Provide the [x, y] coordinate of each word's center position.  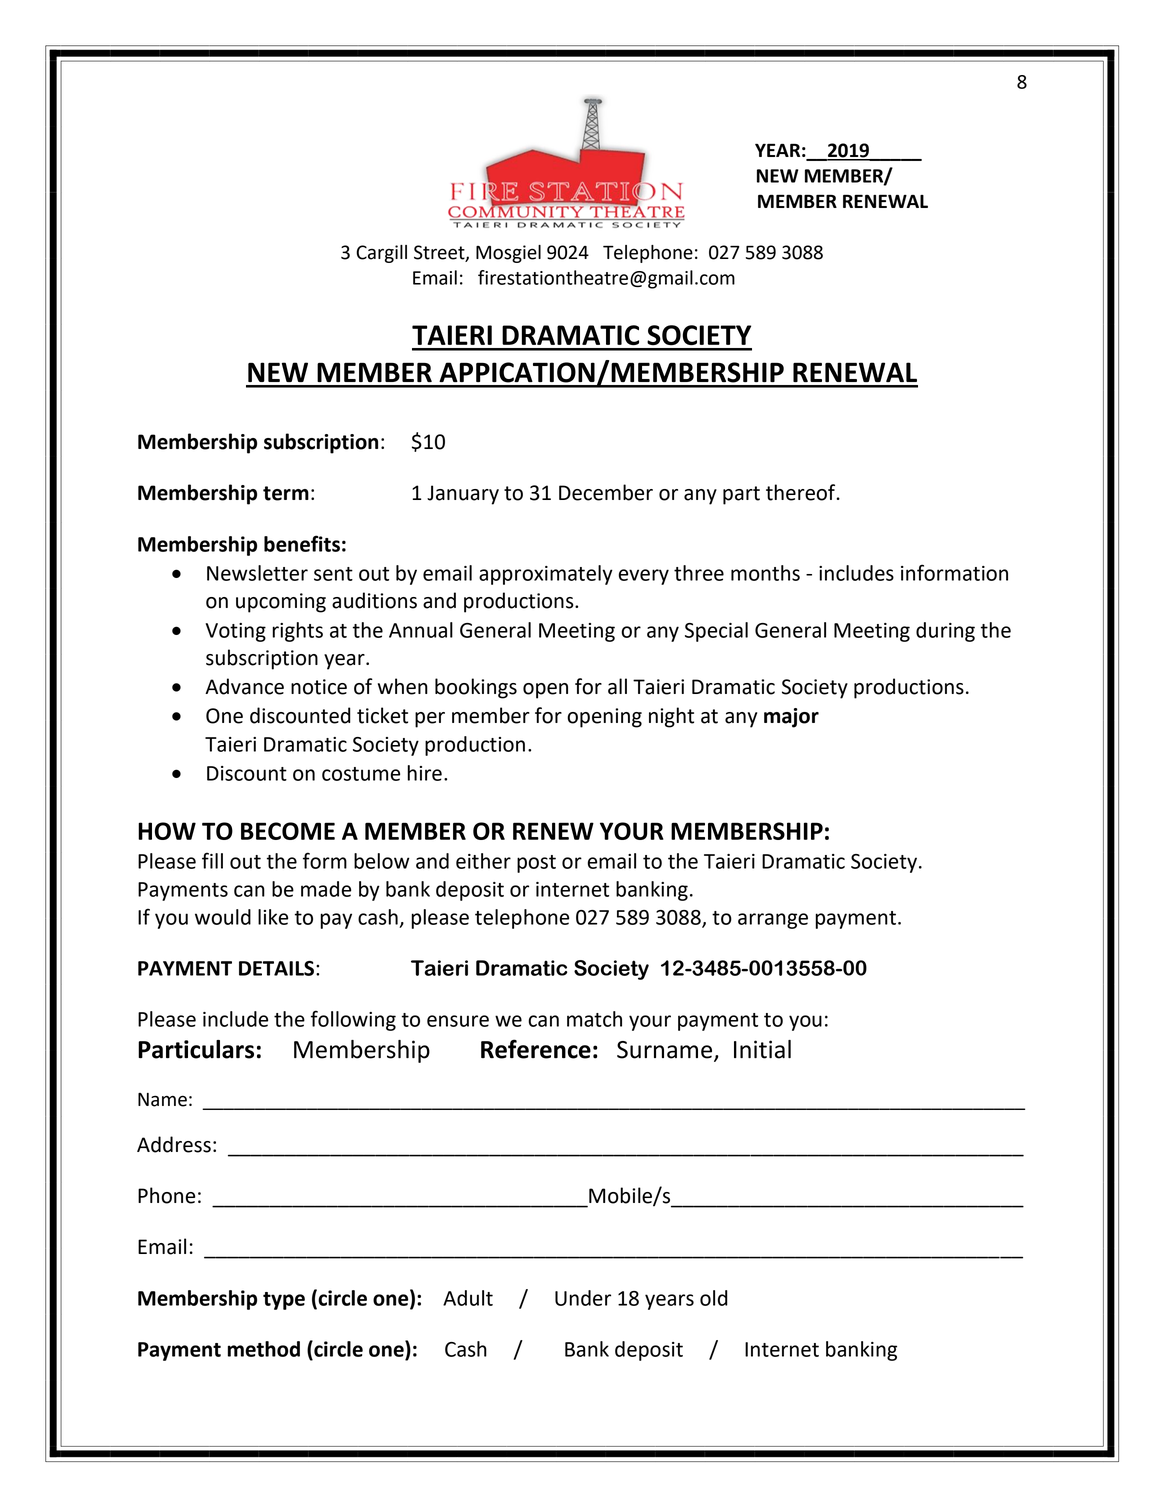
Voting [235, 632]
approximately [546, 575]
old [714, 1298]
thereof [802, 492]
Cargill [381, 254]
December [606, 492]
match [594, 1019]
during [945, 632]
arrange [773, 921]
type [284, 1301]
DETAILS [278, 968]
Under [583, 1298]
